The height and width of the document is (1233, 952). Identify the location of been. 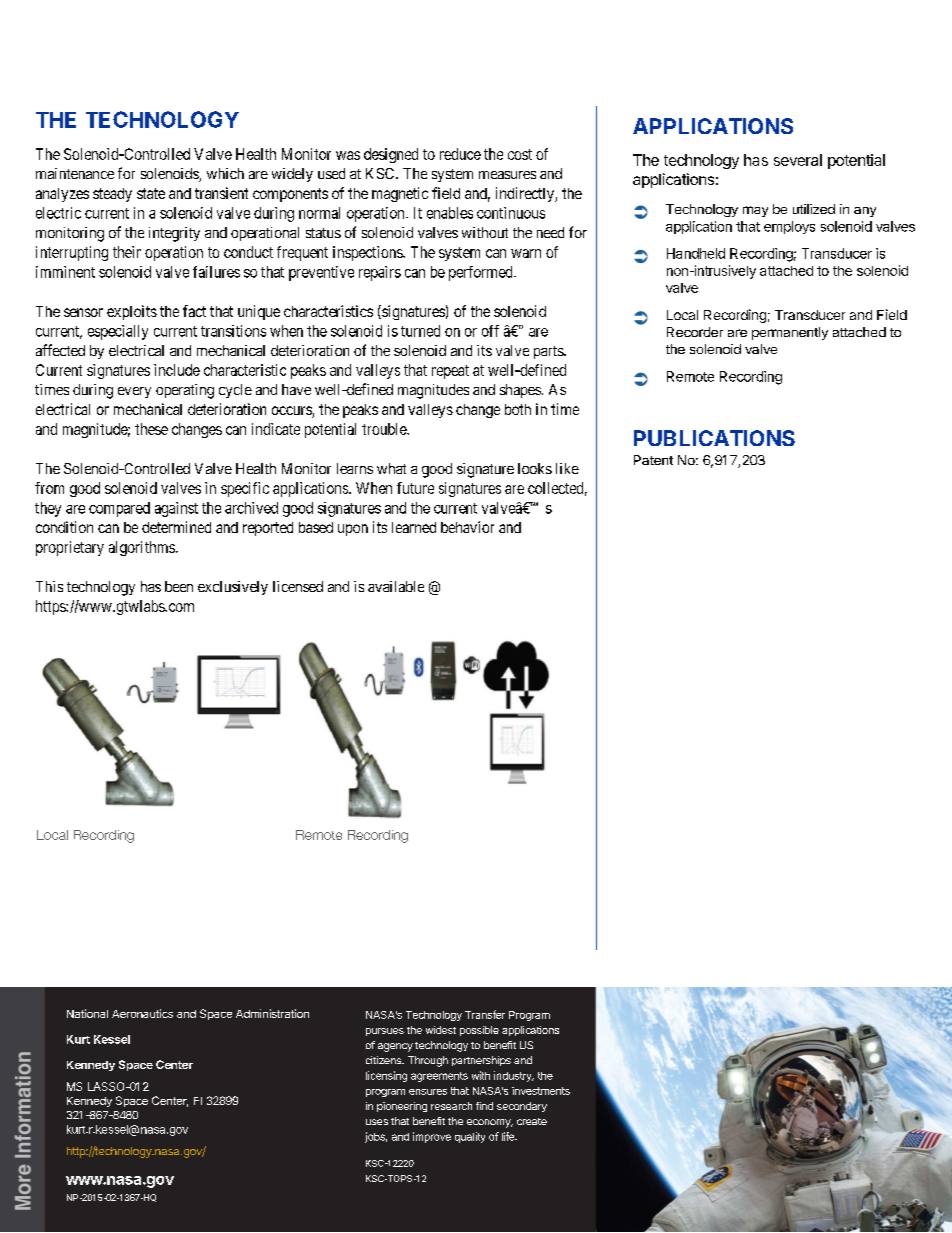
(179, 586).
